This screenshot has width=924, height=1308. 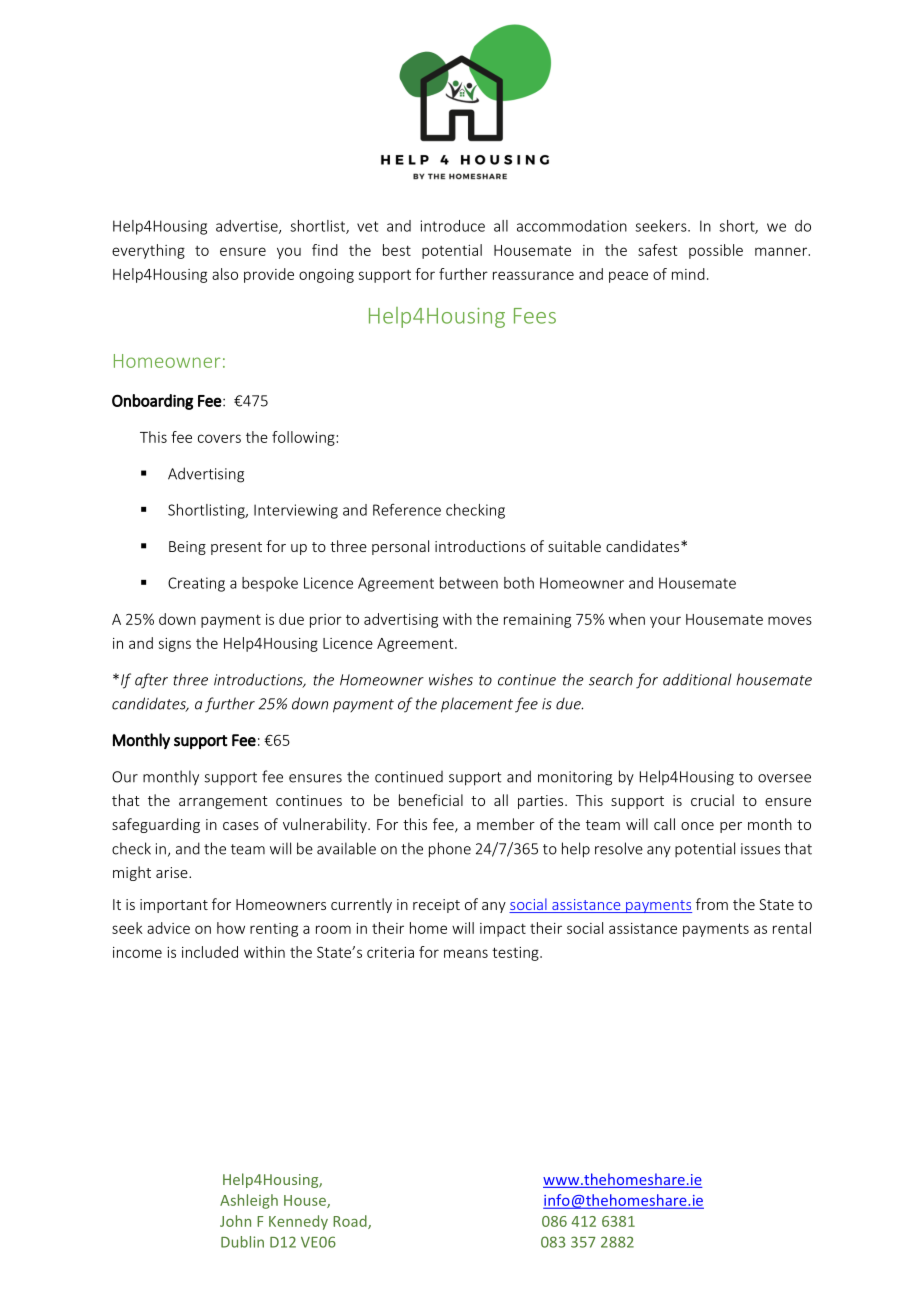 What do you see at coordinates (477, 705) in the screenshot?
I see `placement` at bounding box center [477, 705].
